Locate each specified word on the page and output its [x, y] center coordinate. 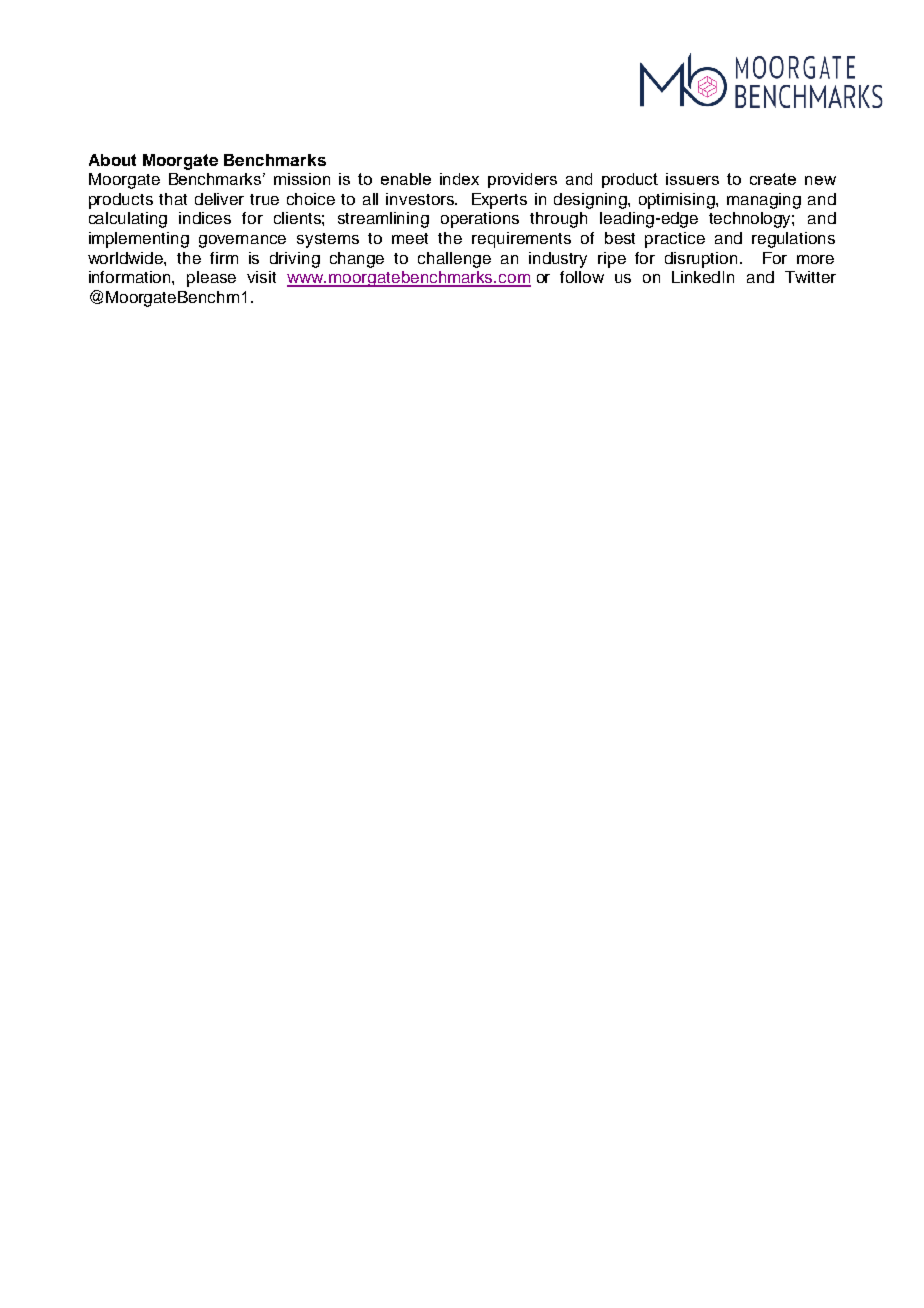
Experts [499, 201]
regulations [793, 240]
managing [764, 201]
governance [242, 241]
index [459, 179]
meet [410, 238]
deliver [219, 199]
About [112, 160]
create [773, 179]
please [211, 279]
